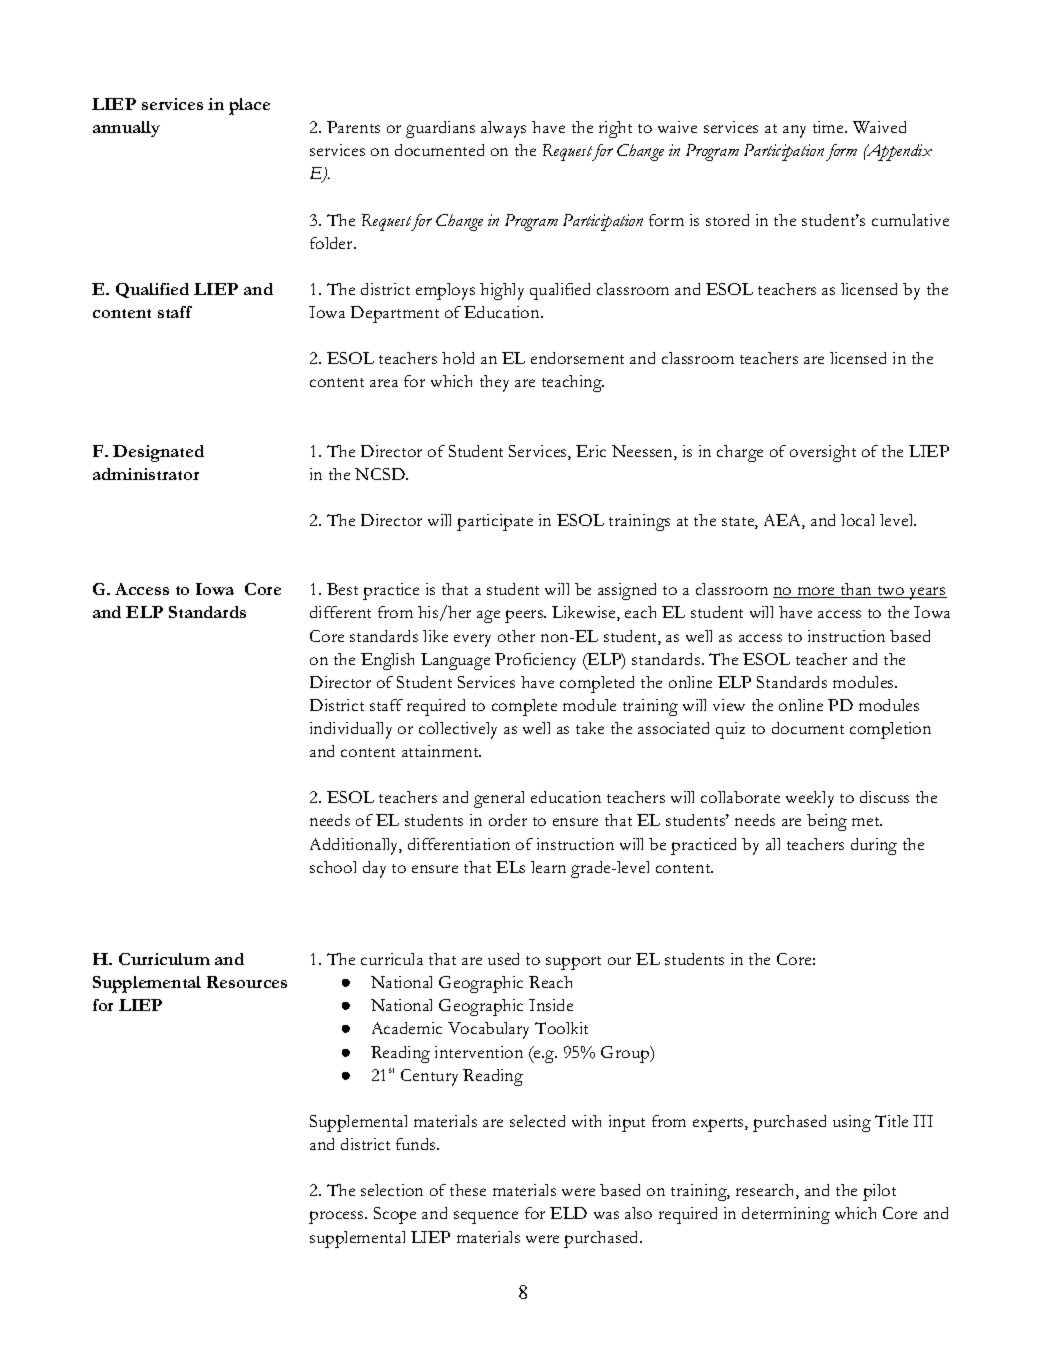 This screenshot has width=1048, height=1356. What do you see at coordinates (249, 106) in the screenshot?
I see `place` at bounding box center [249, 106].
